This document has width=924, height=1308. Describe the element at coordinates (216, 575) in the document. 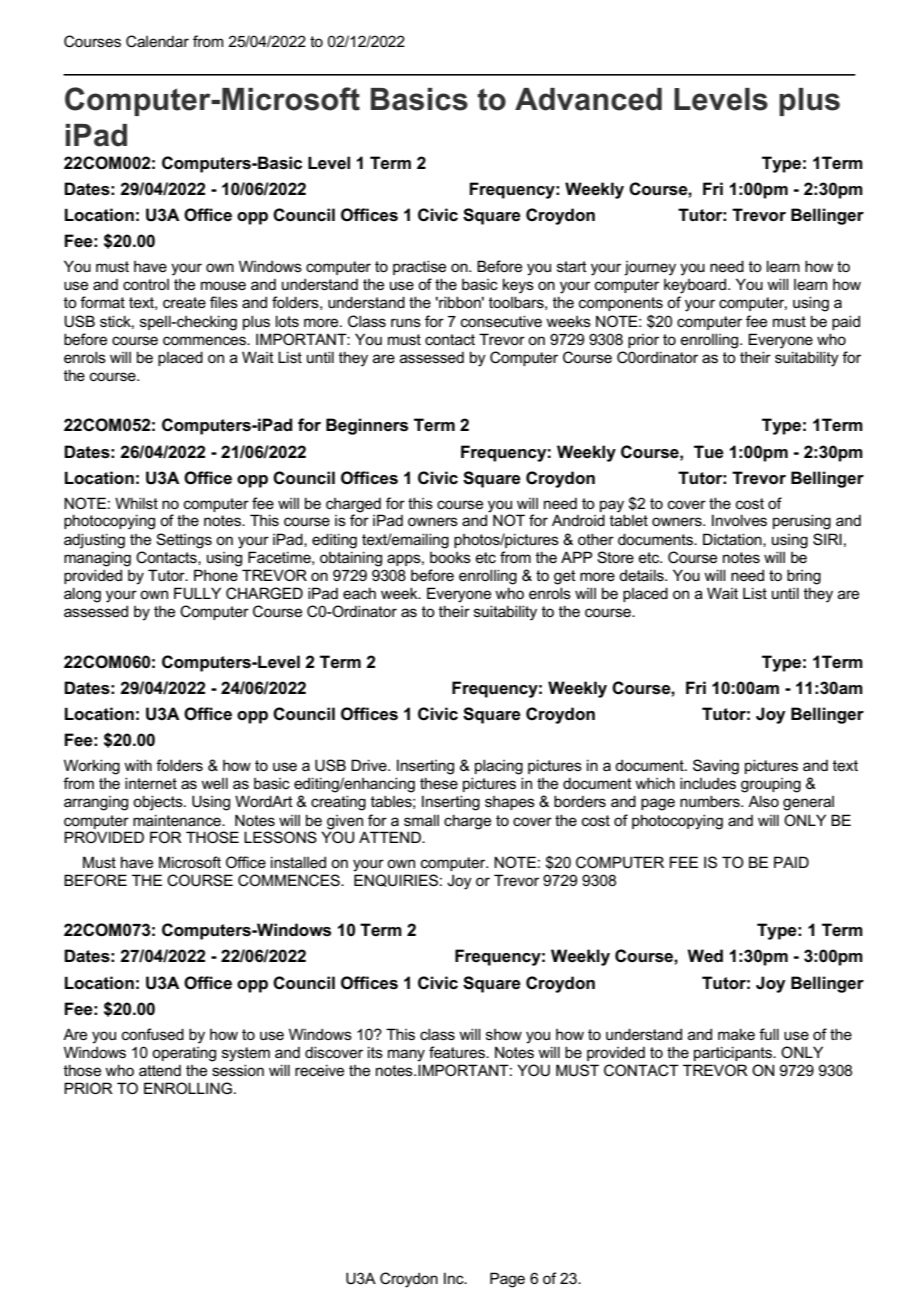

I see `Phone` at that location.
